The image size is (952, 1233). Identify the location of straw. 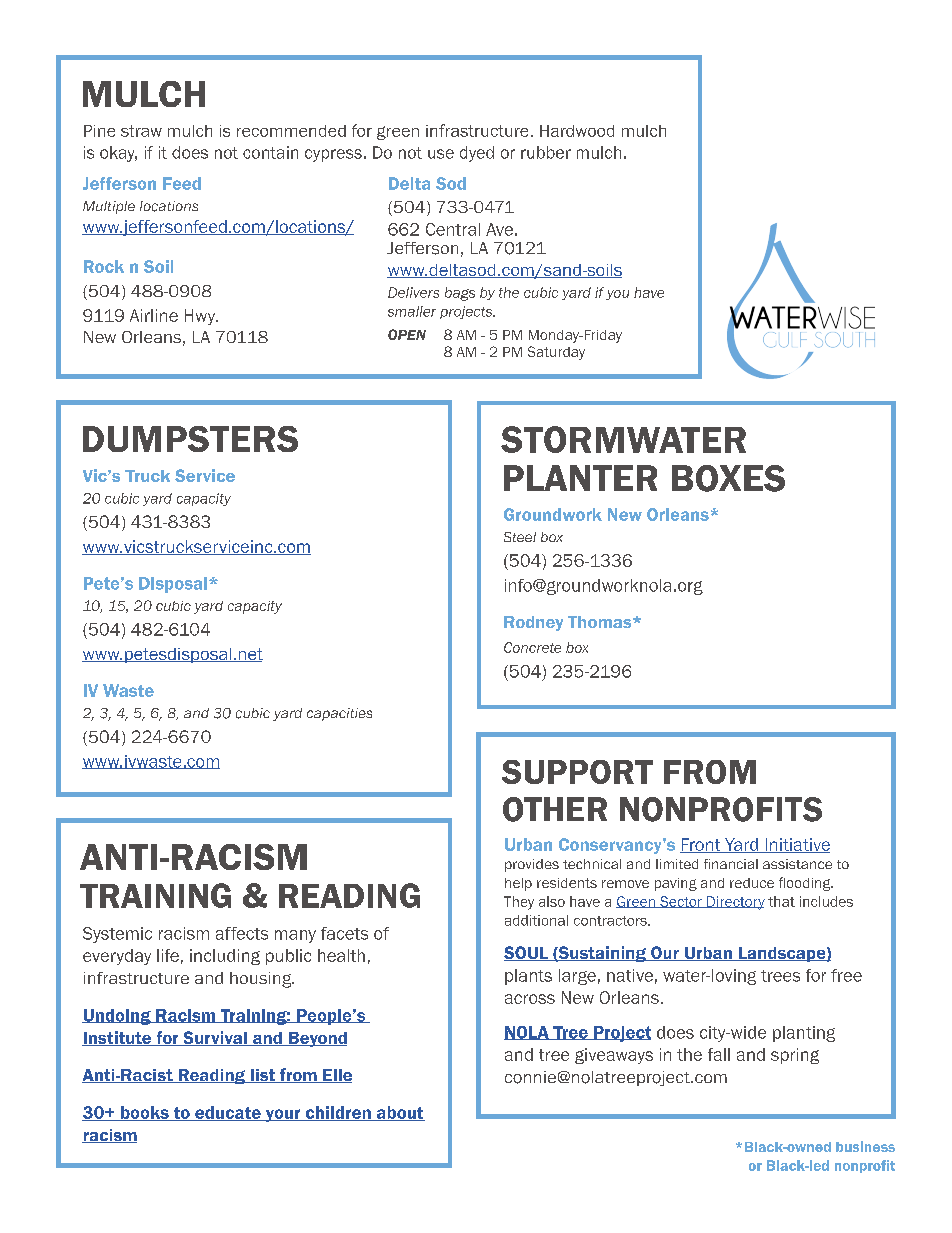
(141, 131).
